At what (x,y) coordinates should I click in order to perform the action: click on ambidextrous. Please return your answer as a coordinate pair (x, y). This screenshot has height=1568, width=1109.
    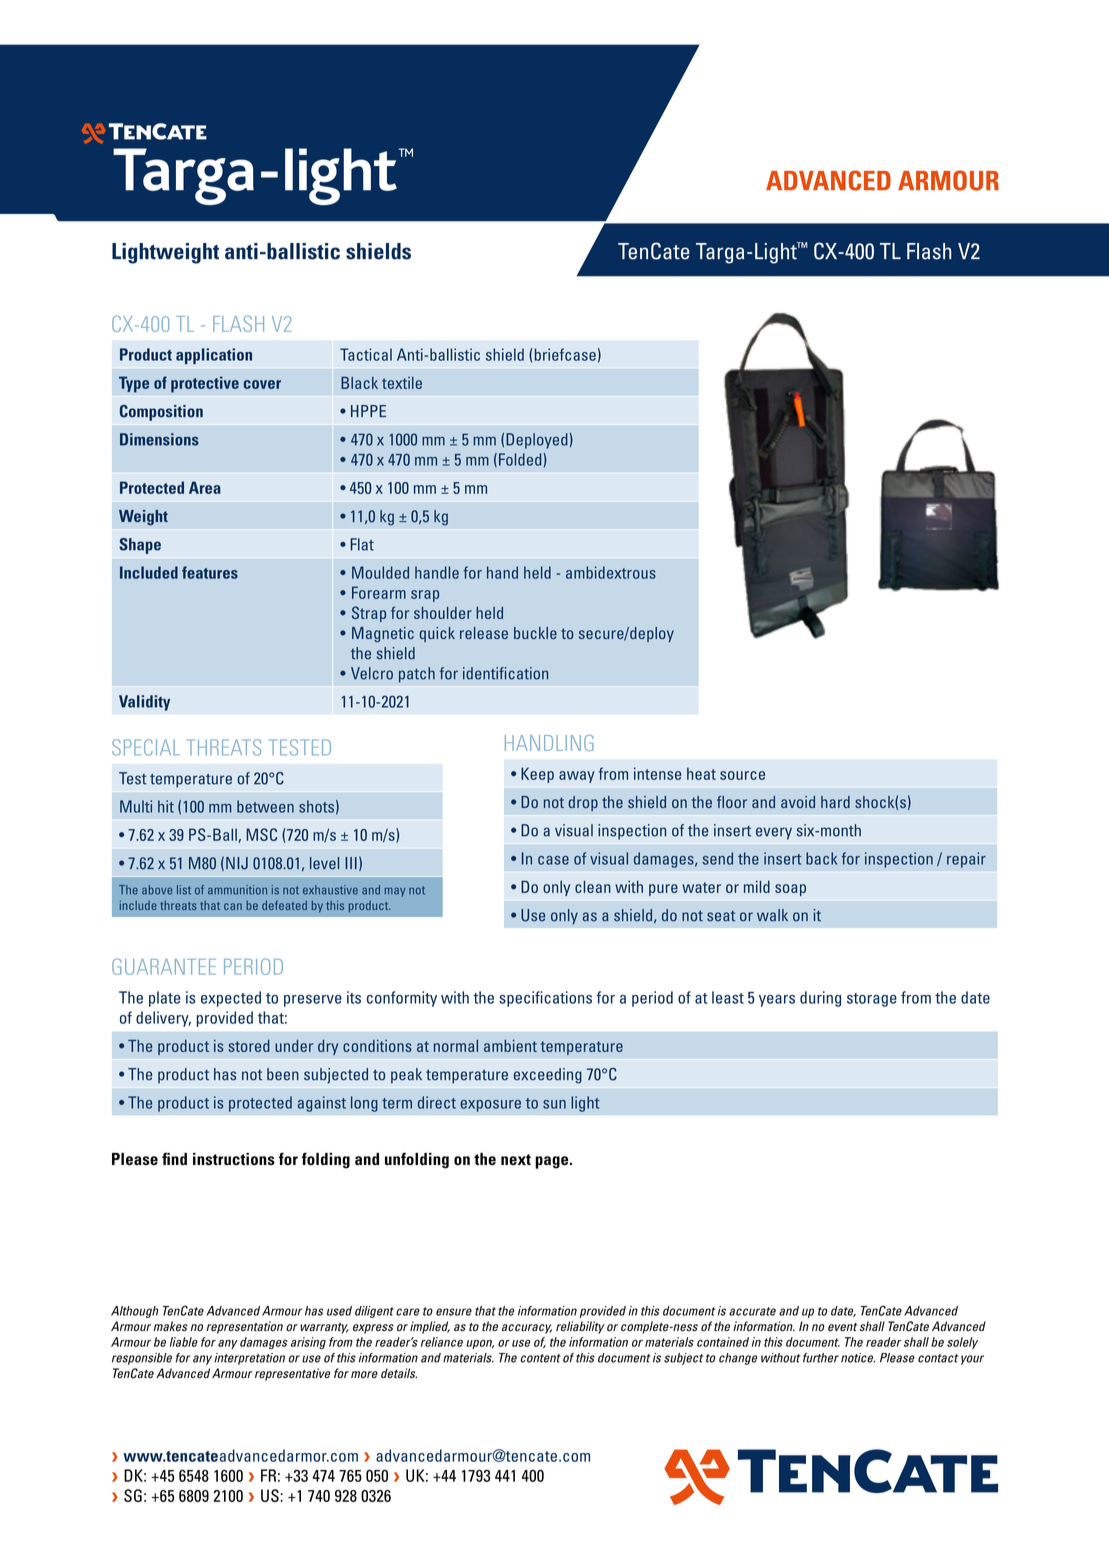
    Looking at the image, I should click on (611, 572).
